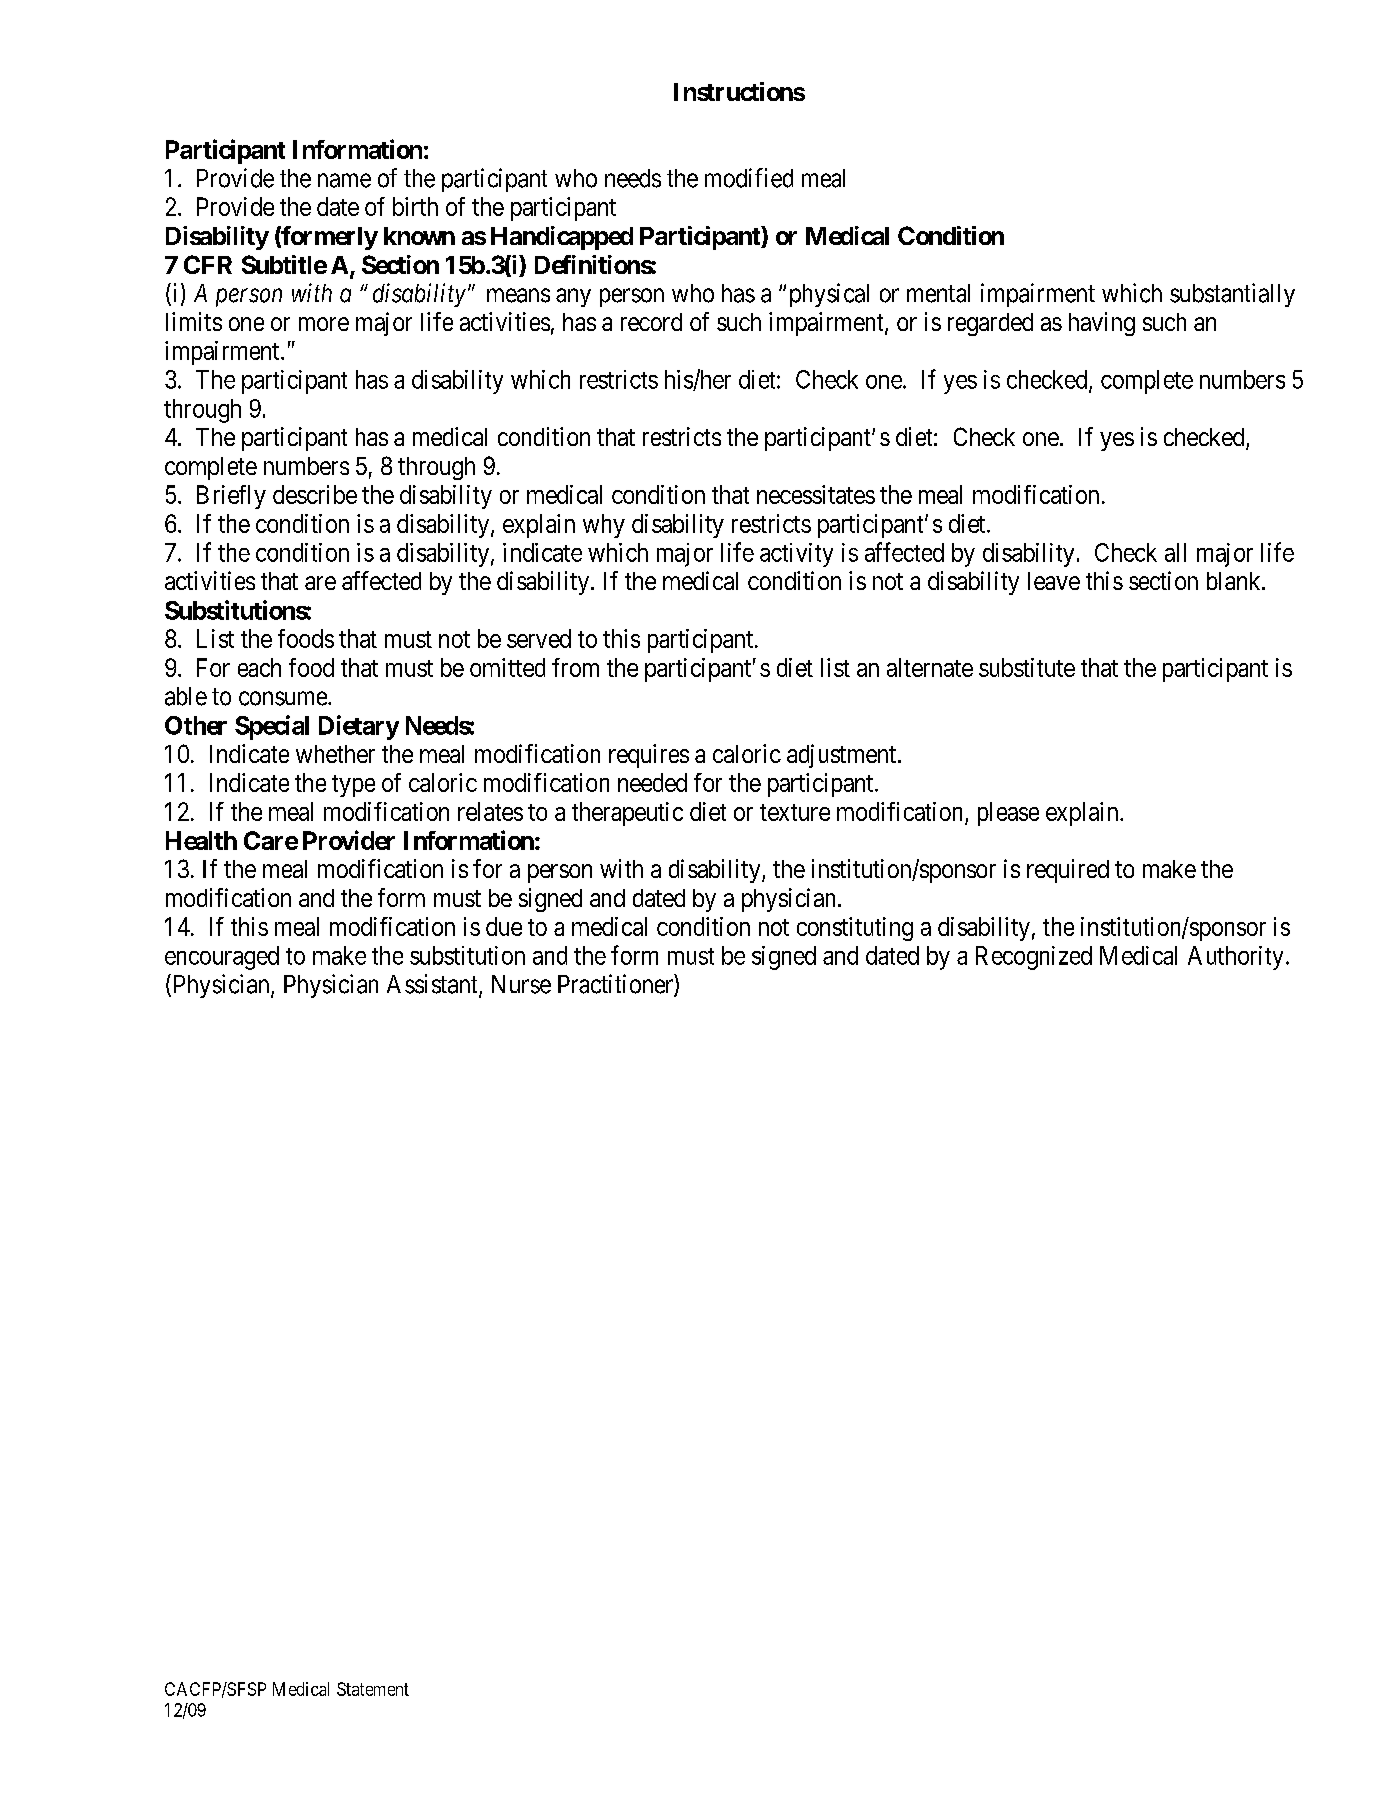 The image size is (1393, 1803). I want to click on Statement, so click(373, 1689).
